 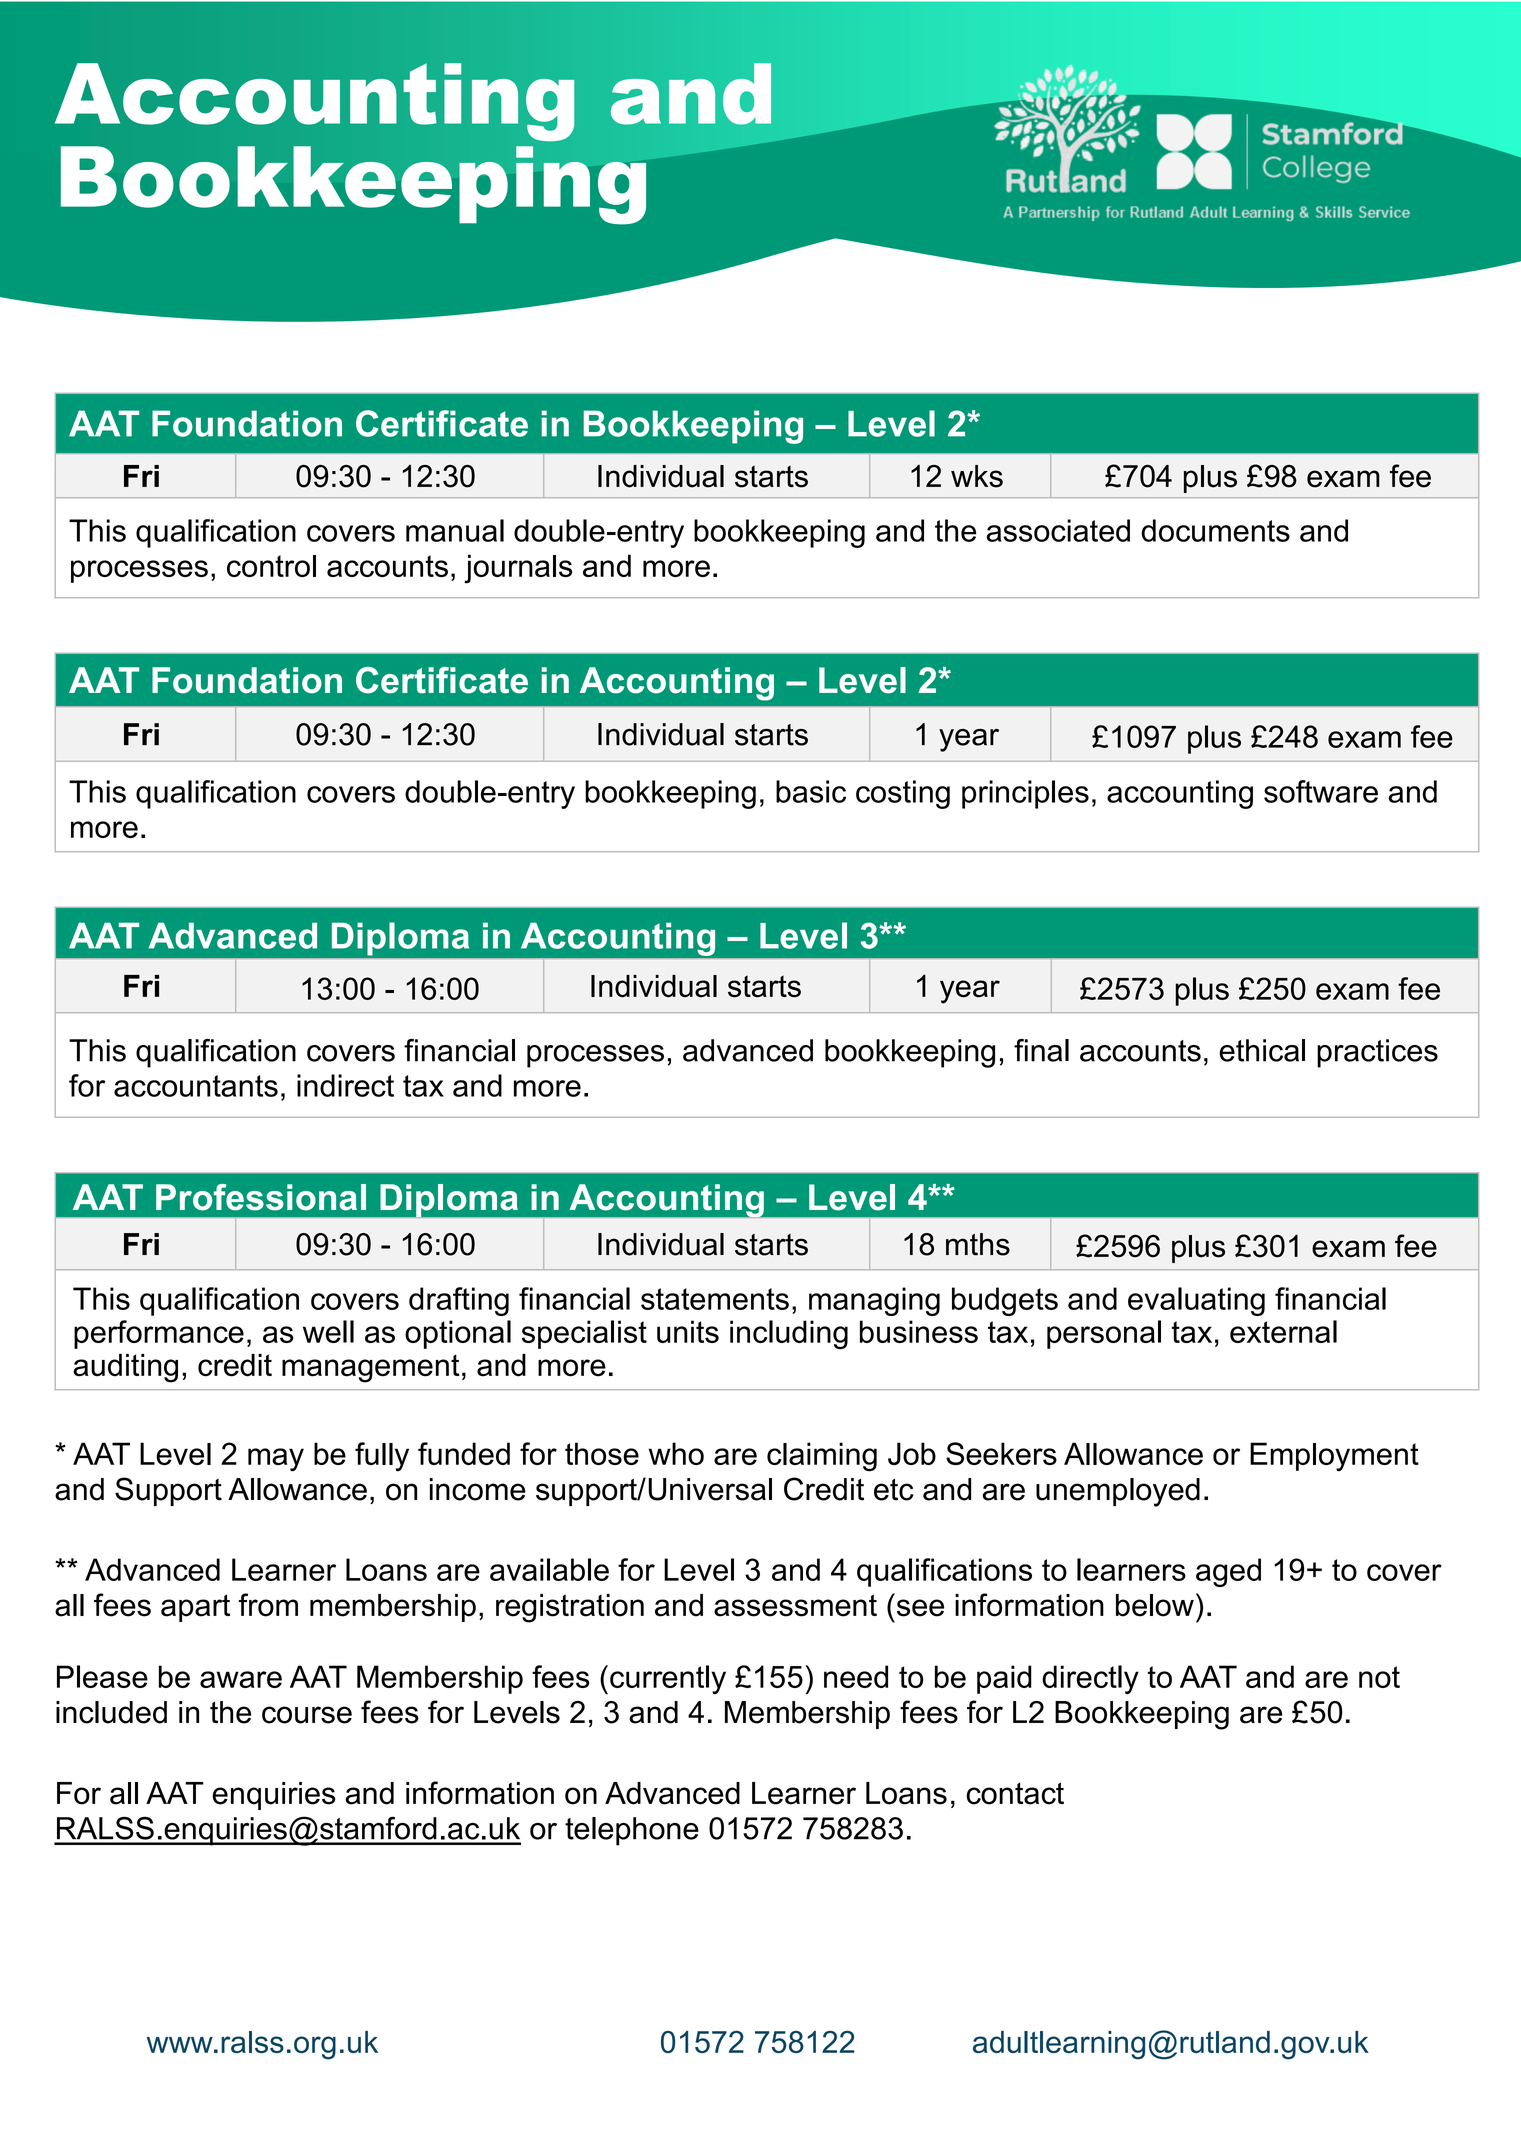 I want to click on course, so click(x=307, y=1715).
